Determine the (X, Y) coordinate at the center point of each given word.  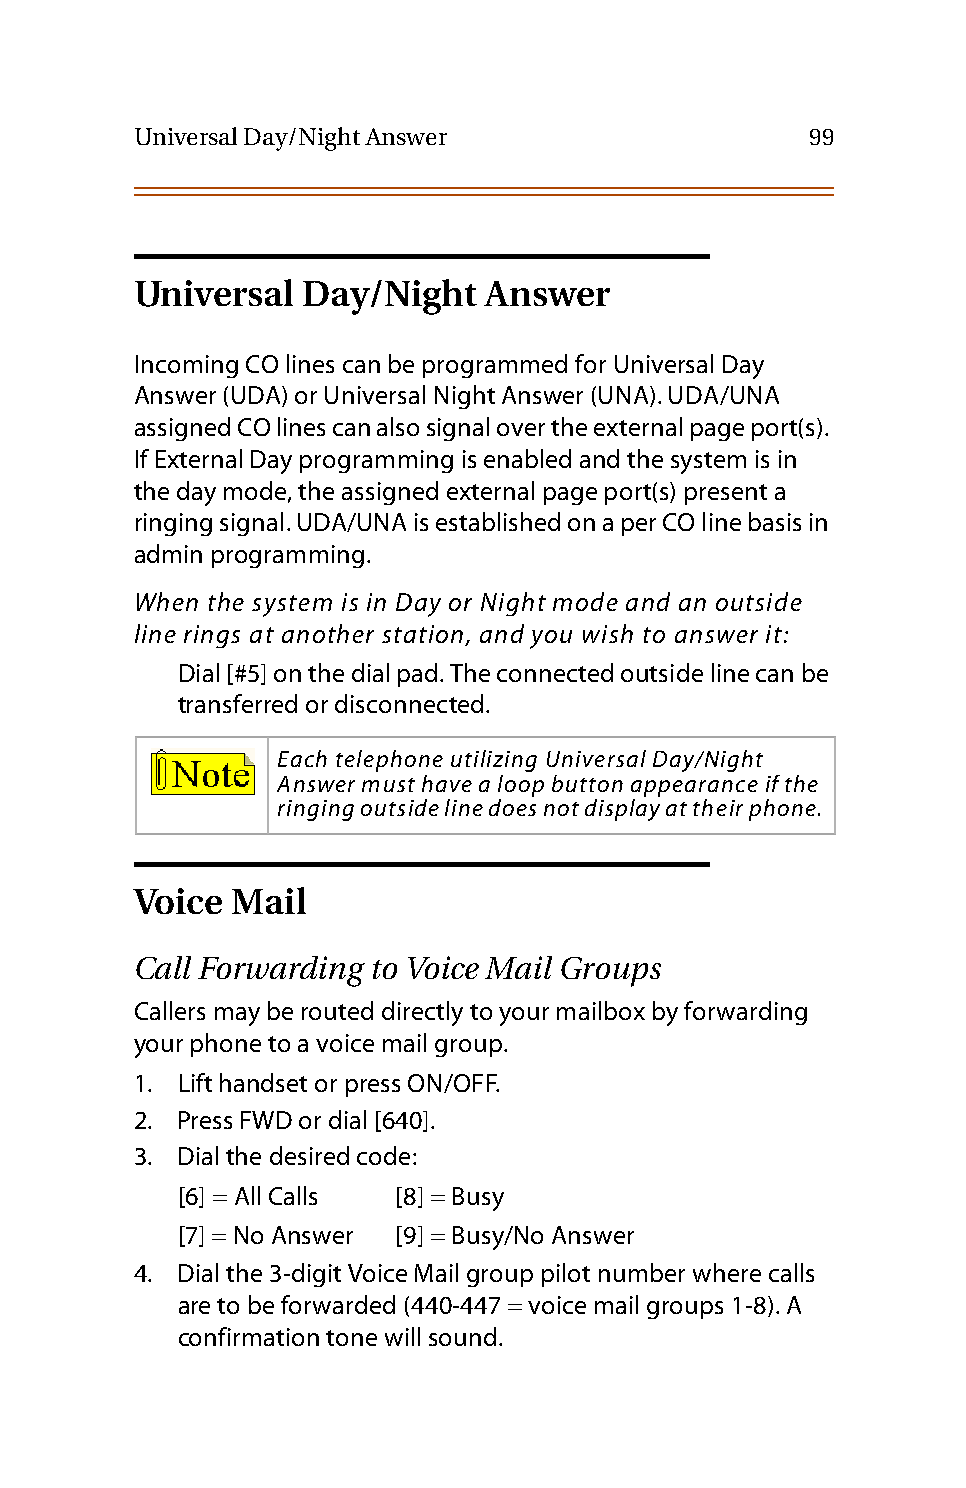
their (718, 807)
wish (608, 633)
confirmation (249, 1336)
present (726, 494)
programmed (495, 366)
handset (263, 1082)
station (422, 634)
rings (212, 636)
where (727, 1272)
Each (302, 758)
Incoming (187, 366)
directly (422, 1013)
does (512, 807)
